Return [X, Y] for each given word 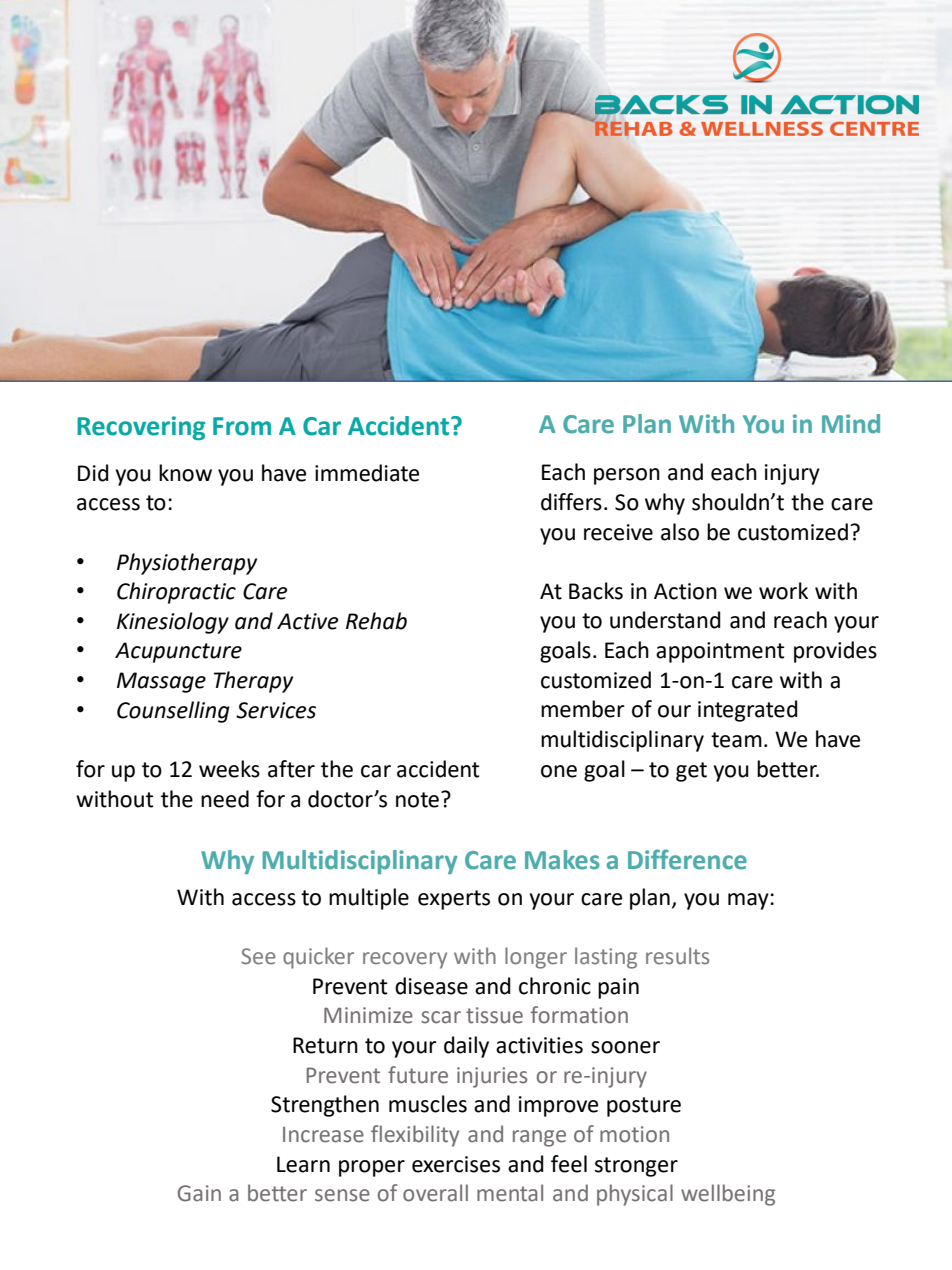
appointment [720, 652]
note [417, 800]
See [258, 956]
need [225, 799]
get [691, 772]
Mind [851, 424]
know [185, 473]
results [677, 956]
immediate [367, 473]
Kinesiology [173, 623]
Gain [199, 1193]
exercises [456, 1164]
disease [431, 986]
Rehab [376, 621]
